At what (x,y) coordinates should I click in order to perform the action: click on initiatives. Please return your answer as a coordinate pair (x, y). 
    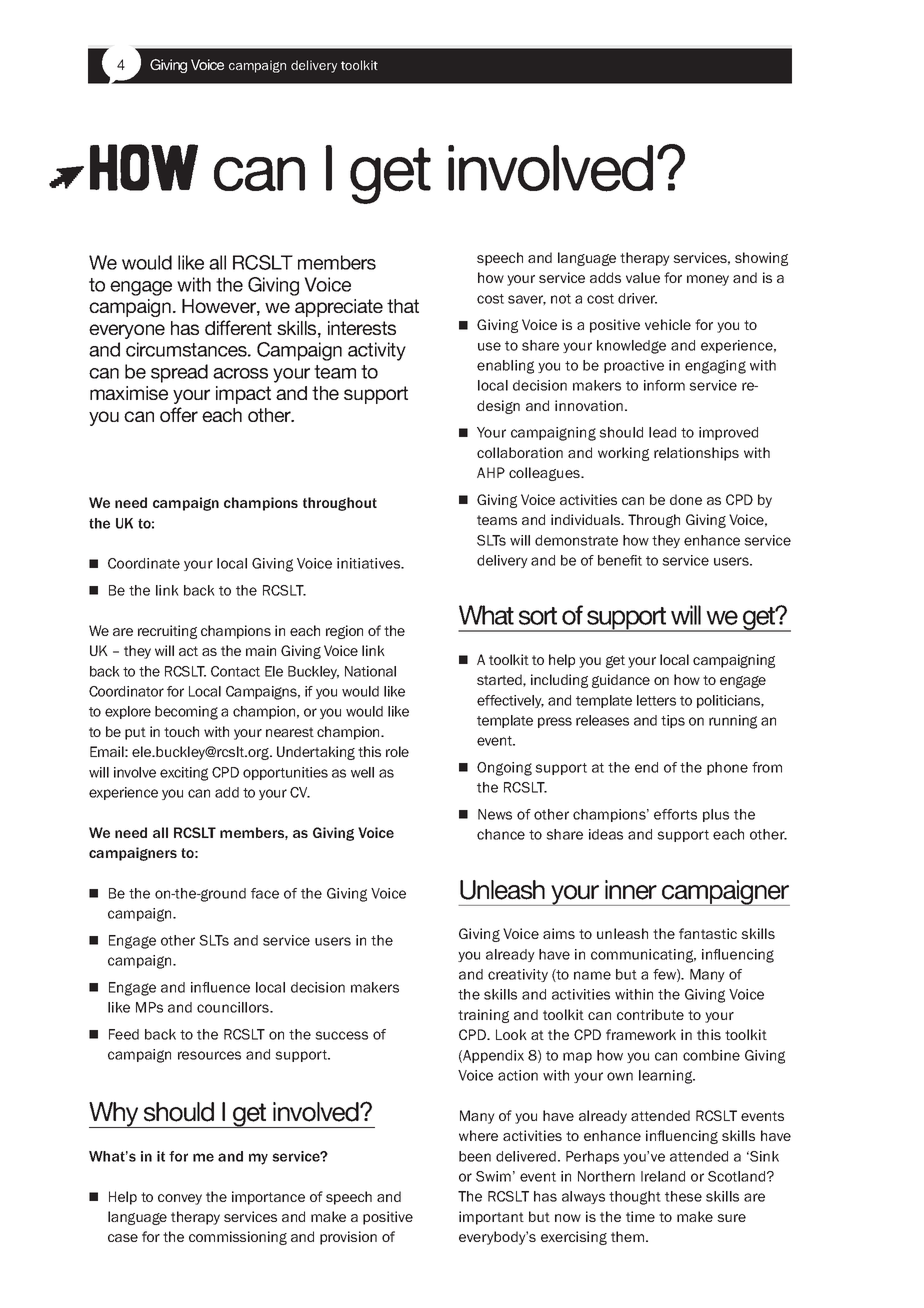
    Looking at the image, I should click on (370, 563).
